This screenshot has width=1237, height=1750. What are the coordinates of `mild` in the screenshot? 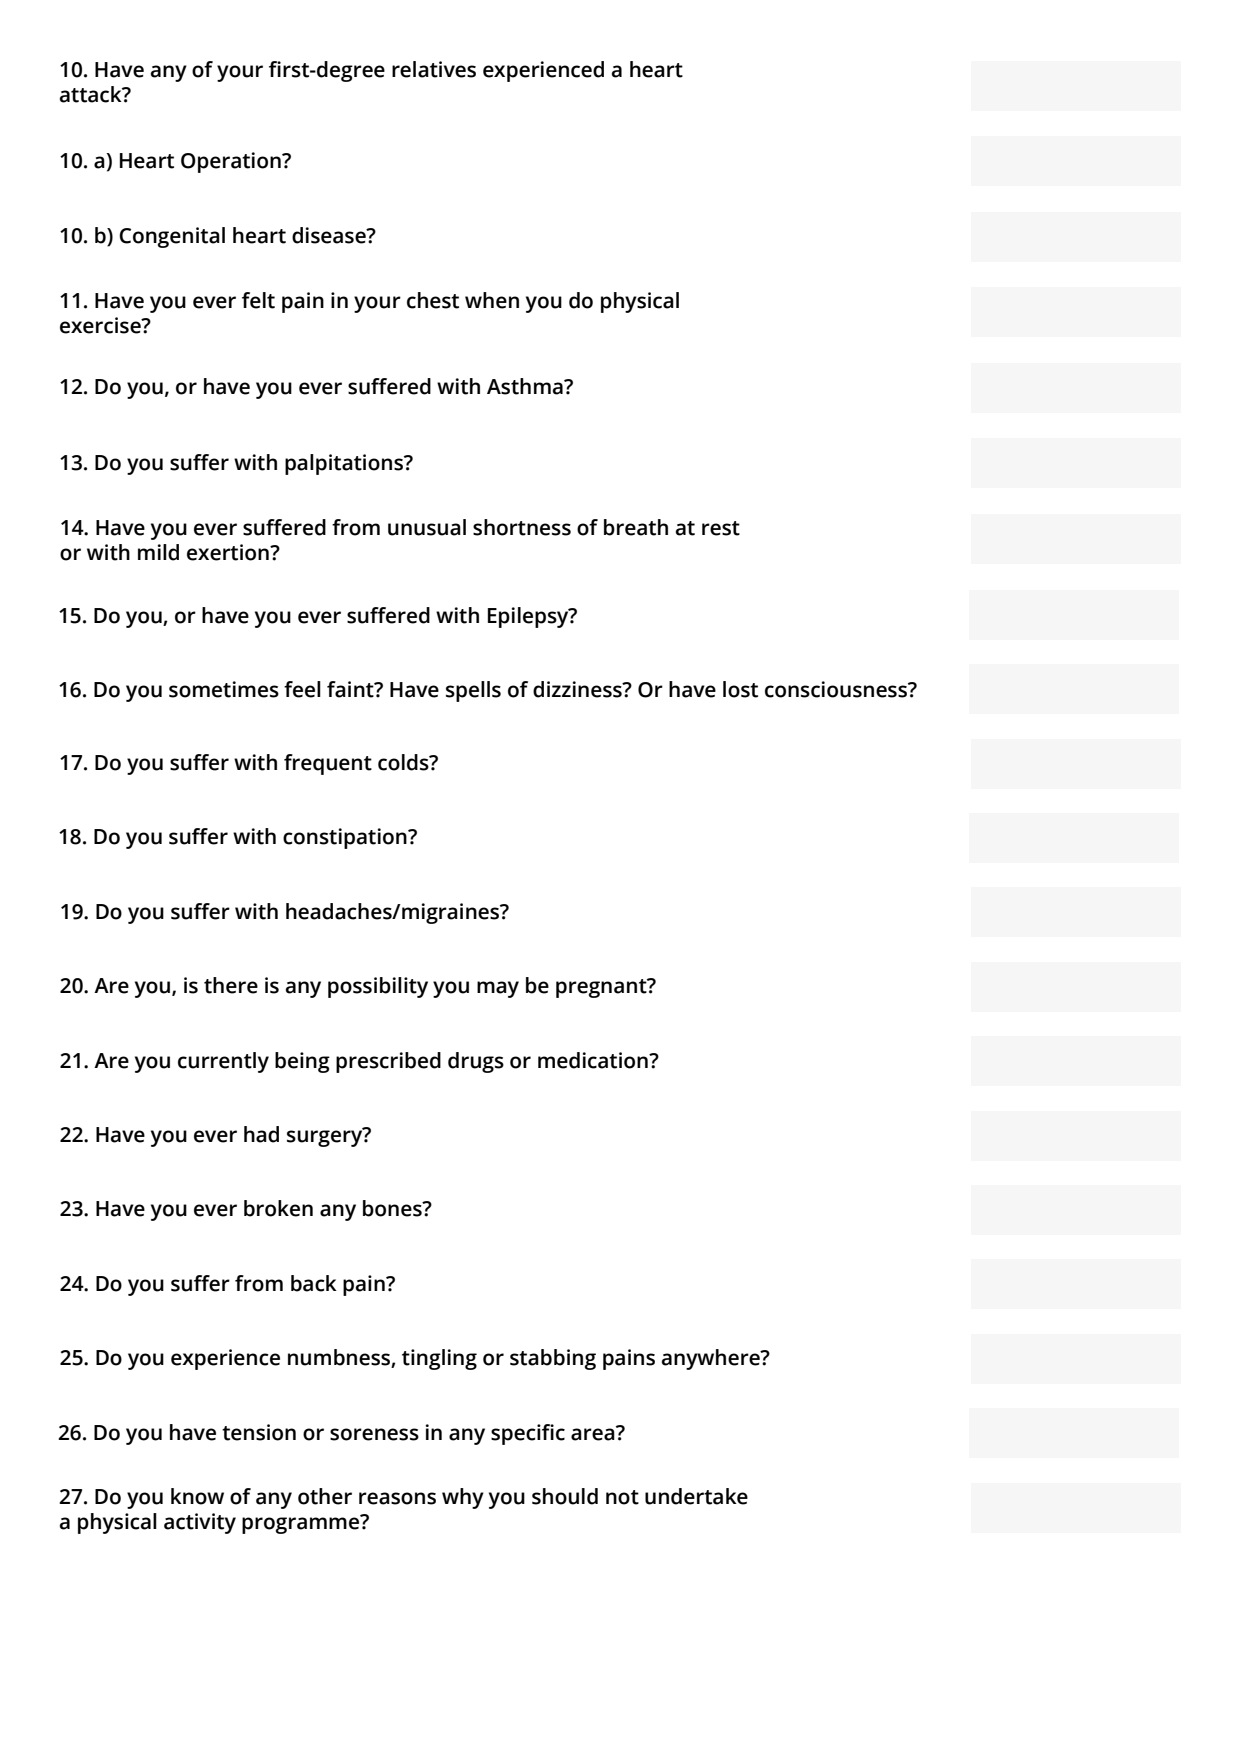 It's located at (158, 552).
